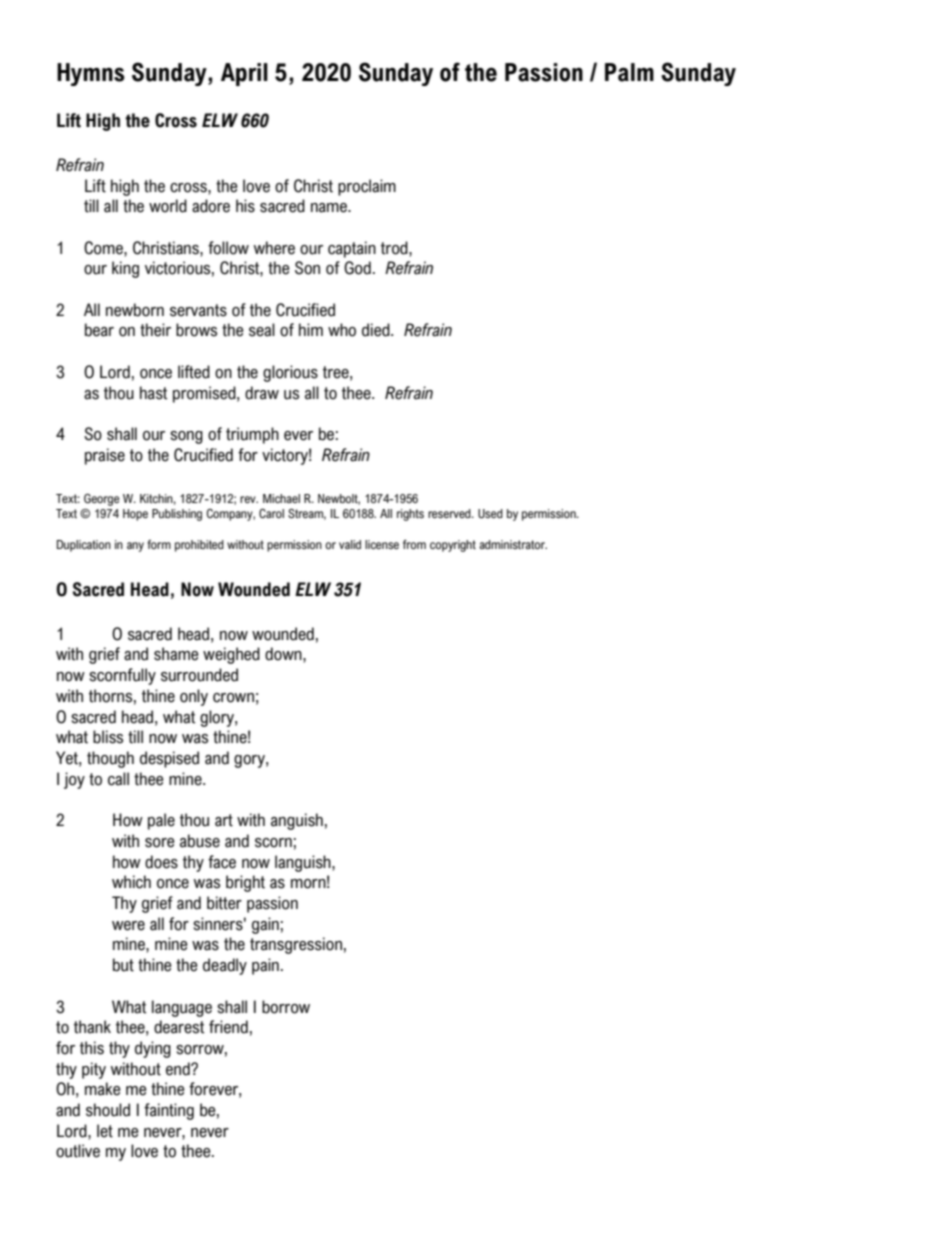  I want to click on proclaim, so click(367, 187).
